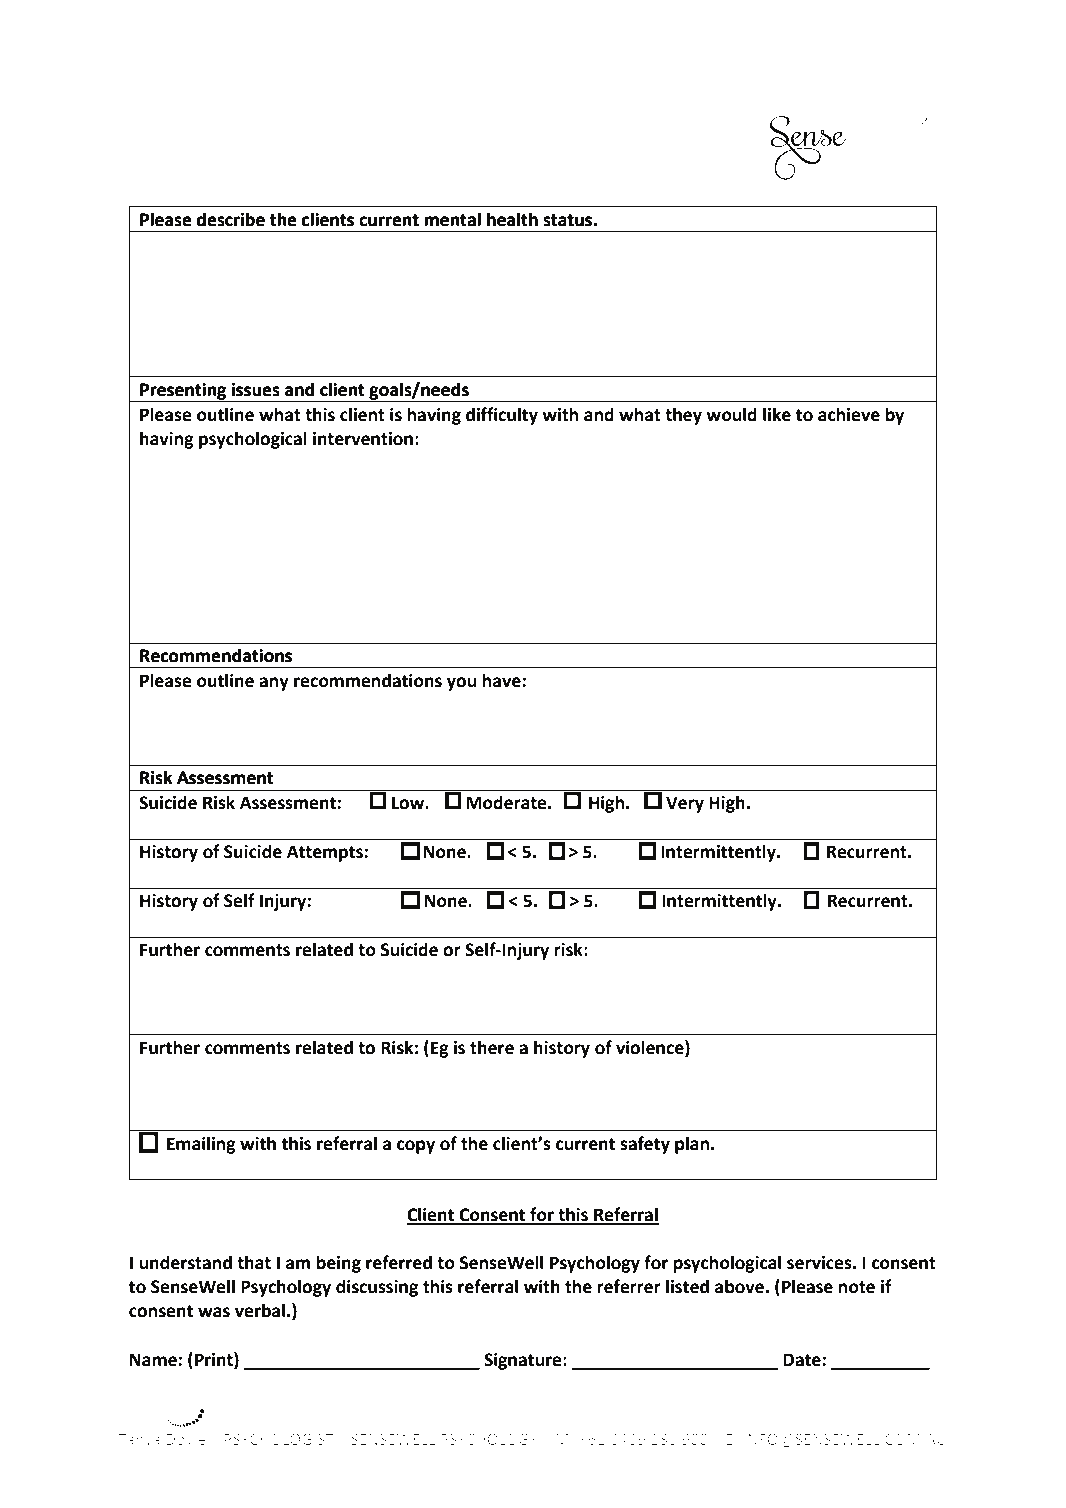  I want to click on health, so click(512, 219).
